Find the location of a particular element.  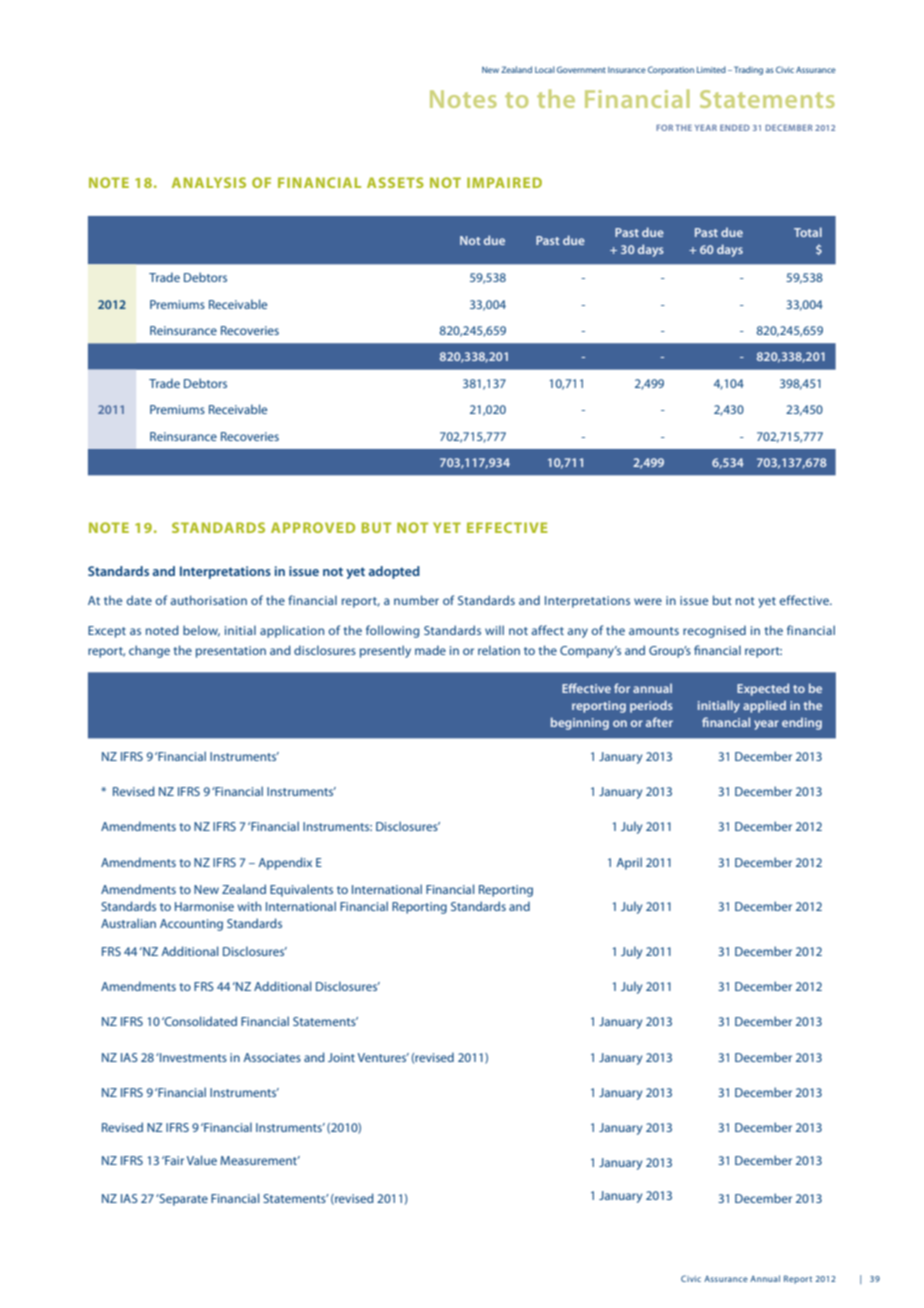

recognised is located at coordinates (714, 631).
